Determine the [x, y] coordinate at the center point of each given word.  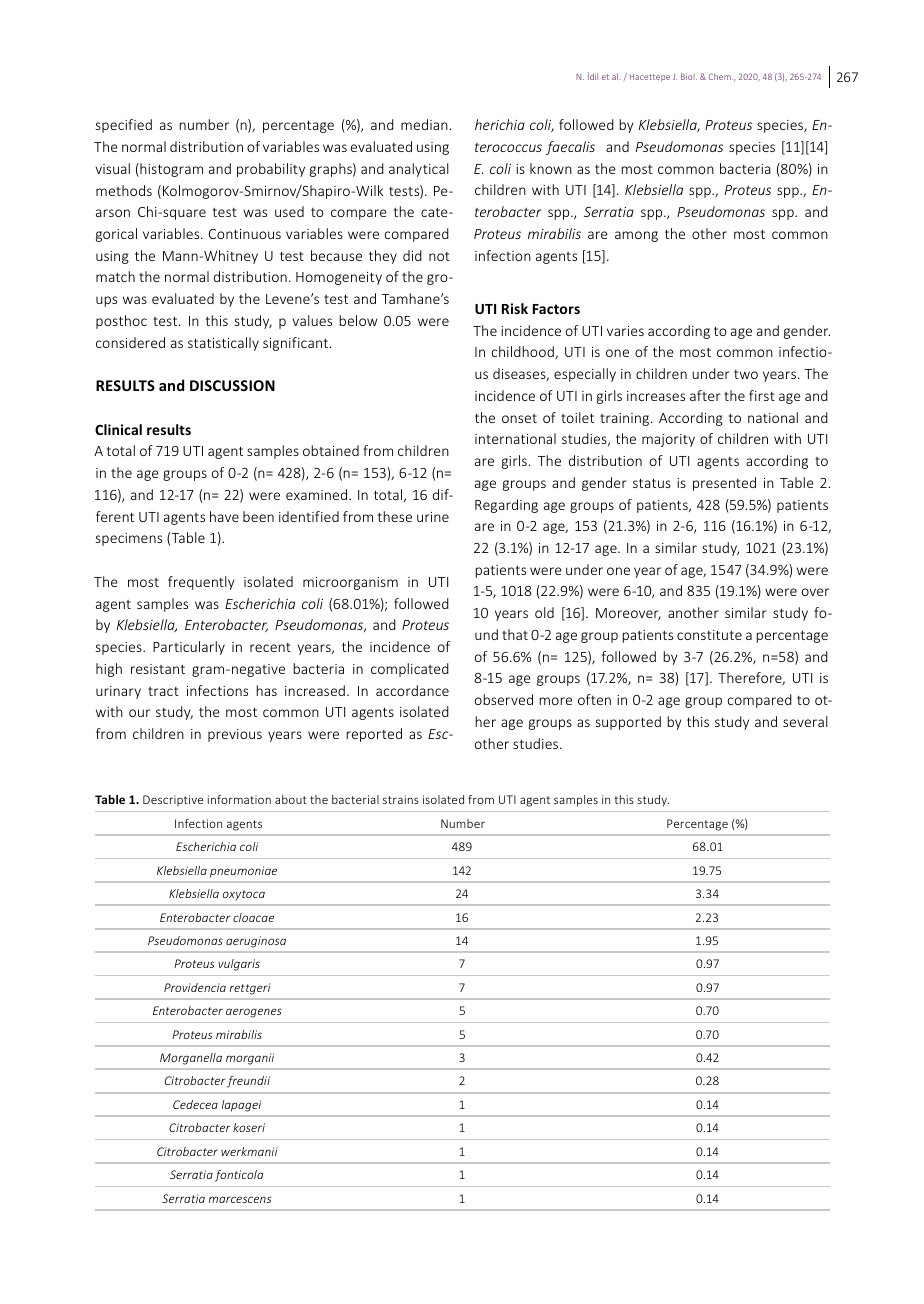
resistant [158, 669]
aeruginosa [256, 942]
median [424, 124]
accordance [412, 690]
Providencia [195, 987]
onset [519, 418]
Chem [721, 76]
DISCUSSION [232, 385]
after [705, 395]
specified [124, 126]
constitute [709, 635]
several [805, 721]
